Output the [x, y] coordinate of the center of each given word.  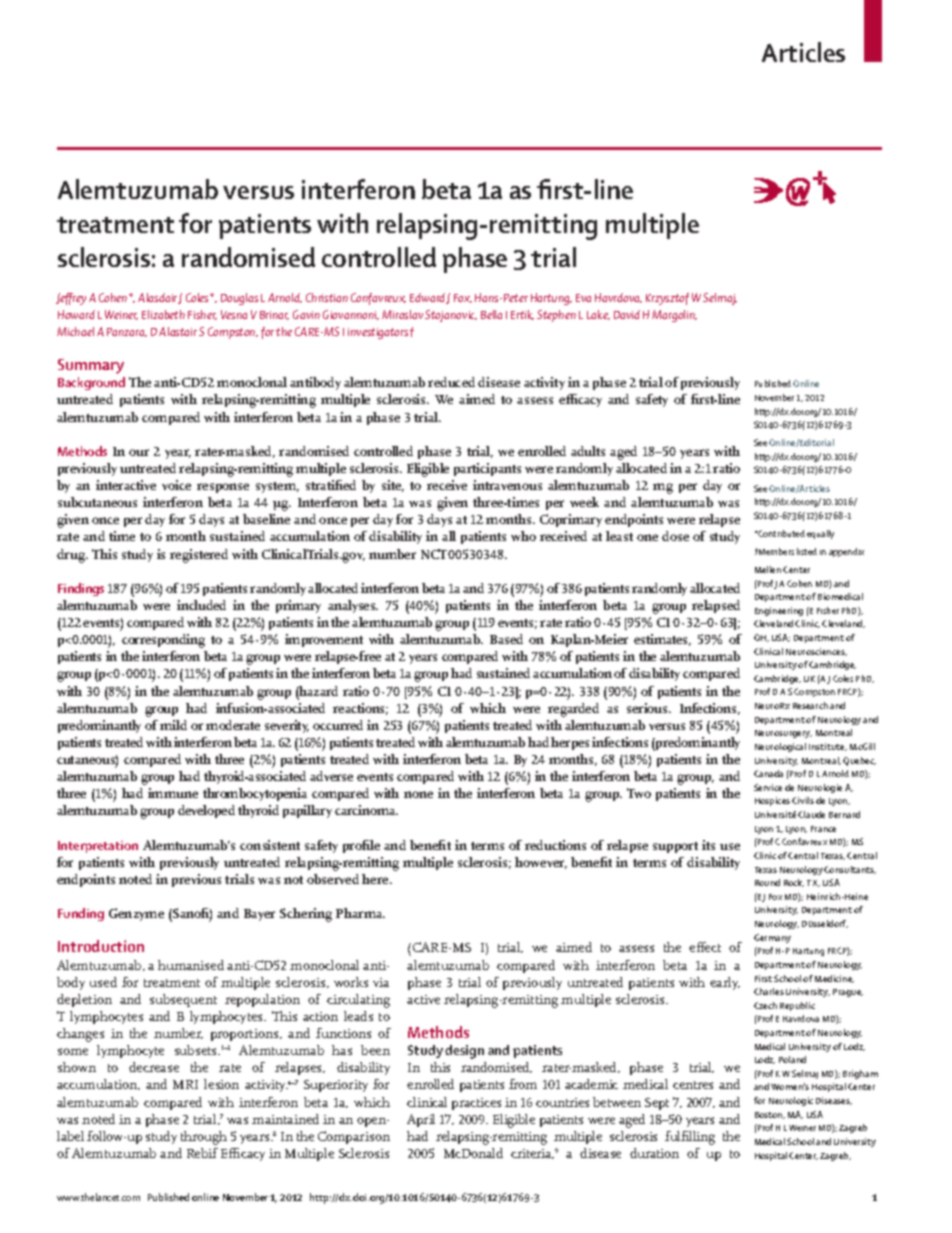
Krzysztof [667, 299]
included [201, 605]
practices [476, 1104]
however [541, 863]
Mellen [768, 569]
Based [506, 639]
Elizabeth [163, 314]
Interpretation [98, 847]
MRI [185, 1084]
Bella [491, 314]
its [708, 845]
